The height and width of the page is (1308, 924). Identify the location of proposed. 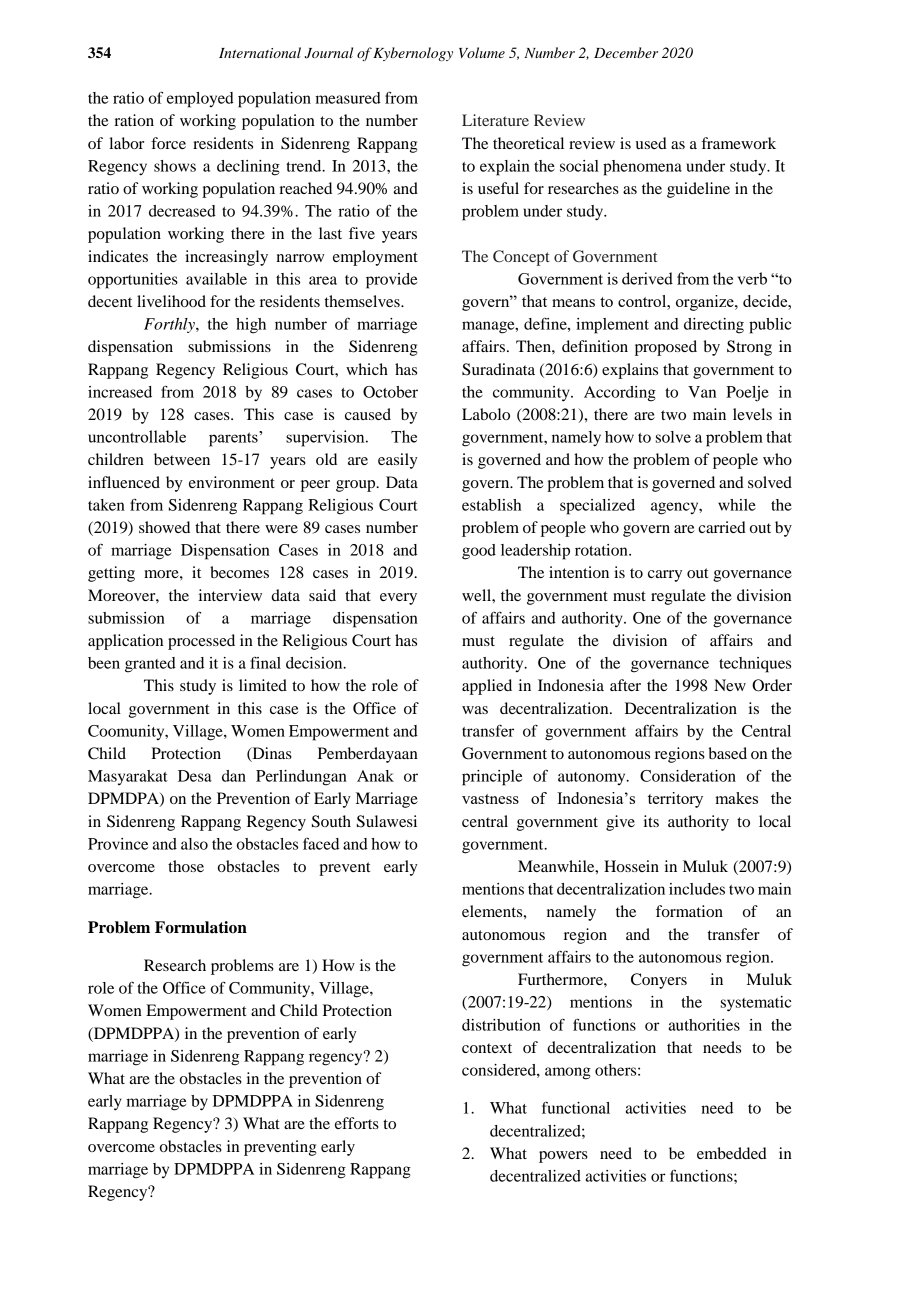
(666, 348).
